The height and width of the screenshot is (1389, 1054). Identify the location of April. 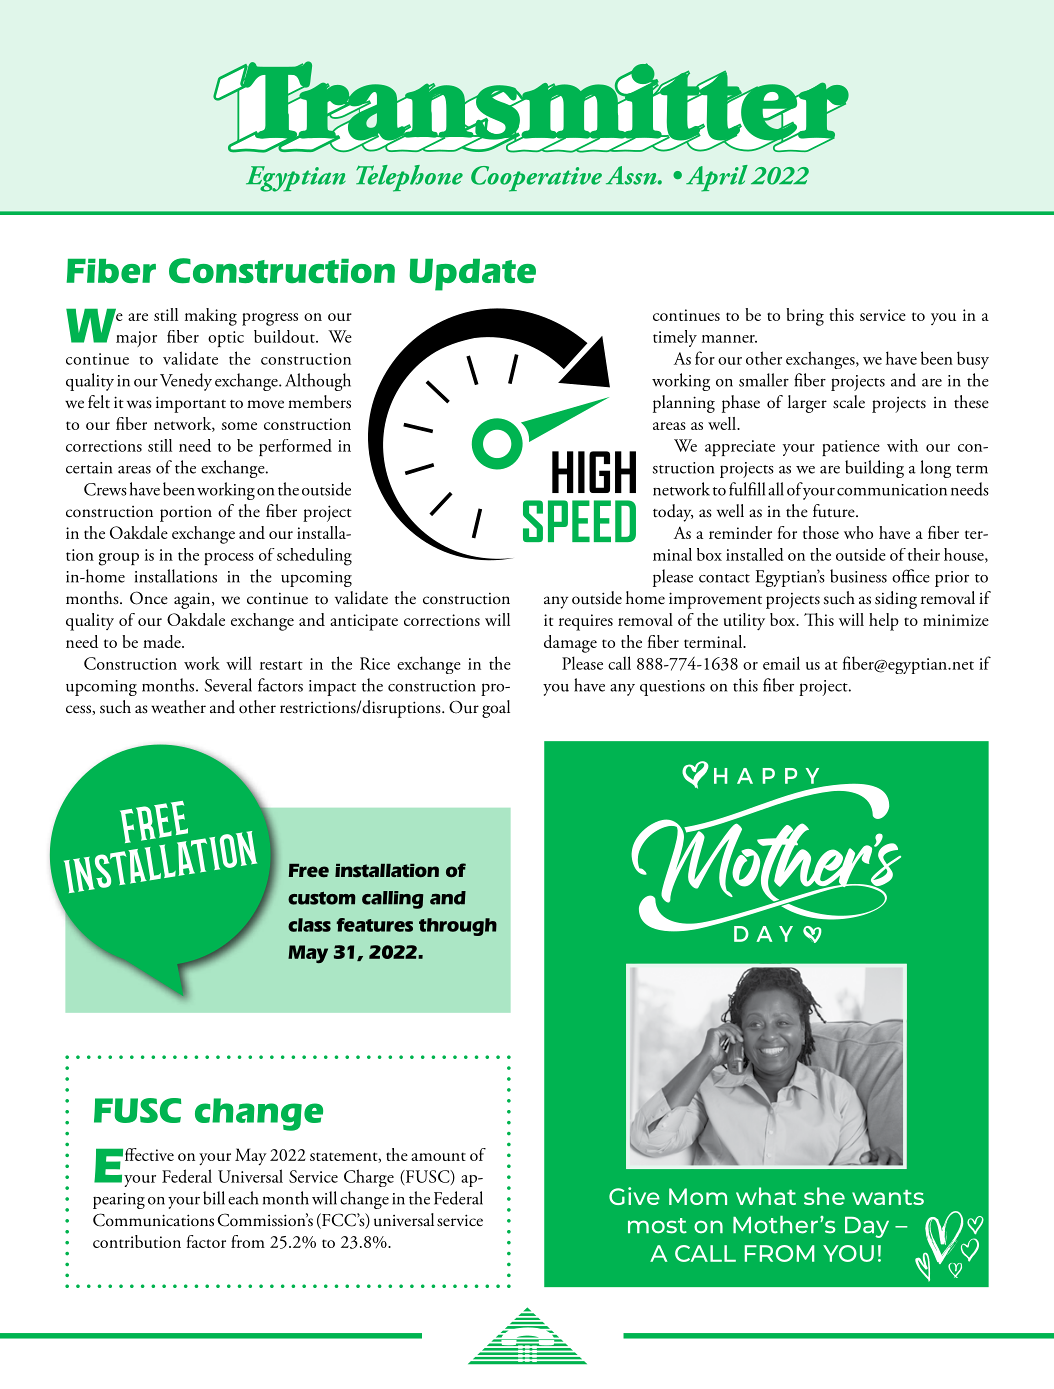
(717, 178).
